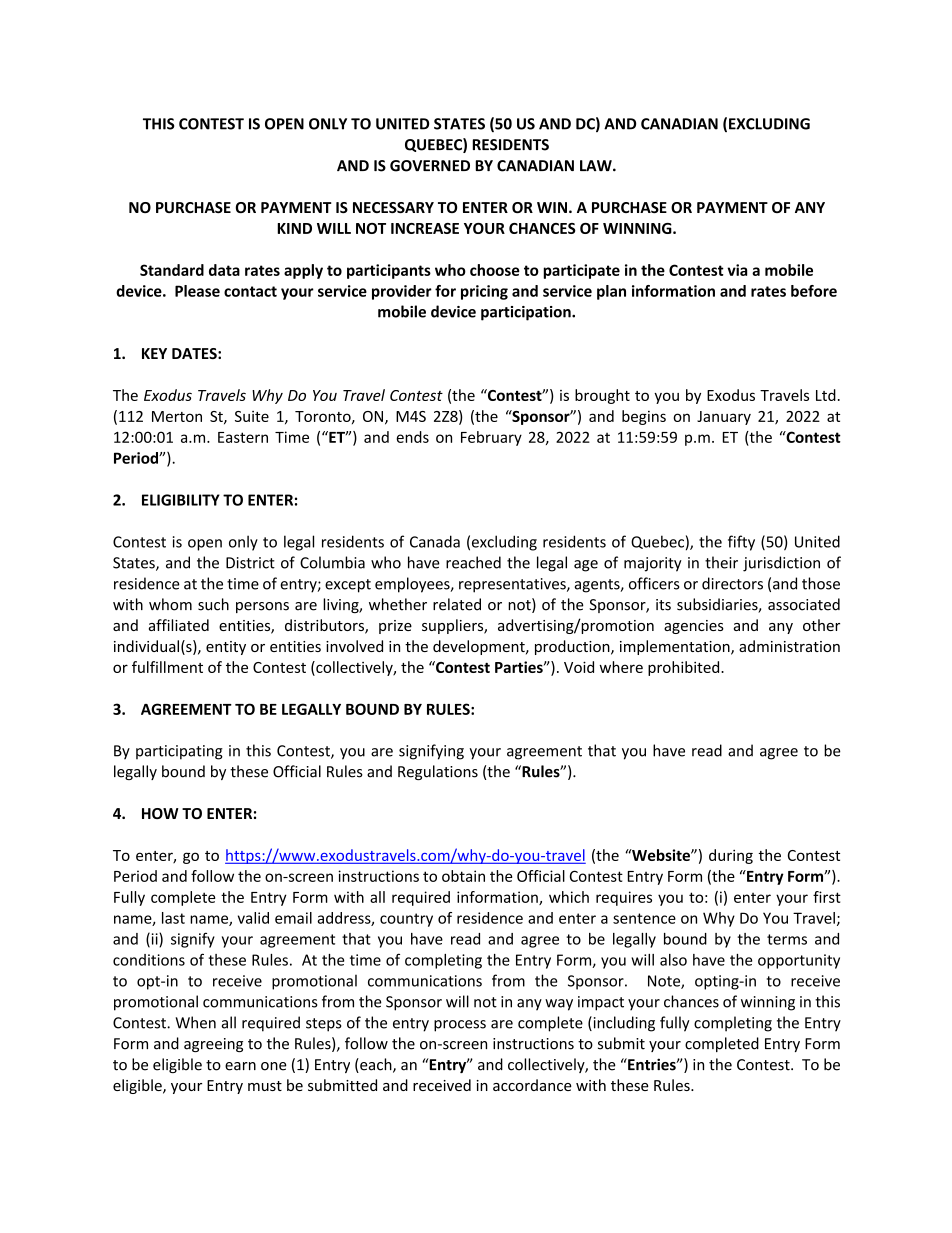 The height and width of the page is (1233, 952). I want to click on KIND, so click(294, 228).
